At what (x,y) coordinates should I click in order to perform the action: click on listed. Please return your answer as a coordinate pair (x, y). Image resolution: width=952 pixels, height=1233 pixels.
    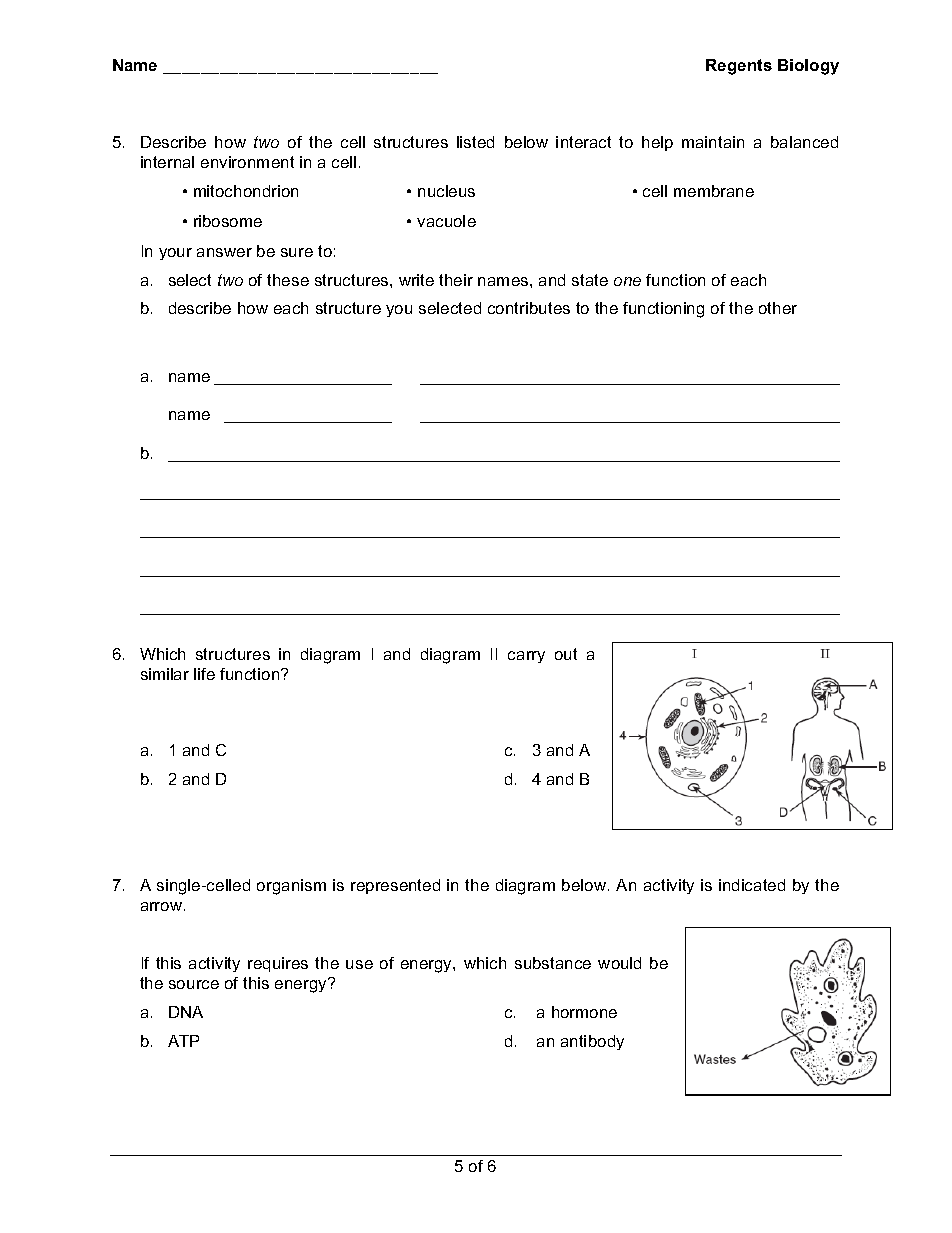
    Looking at the image, I should click on (475, 142).
